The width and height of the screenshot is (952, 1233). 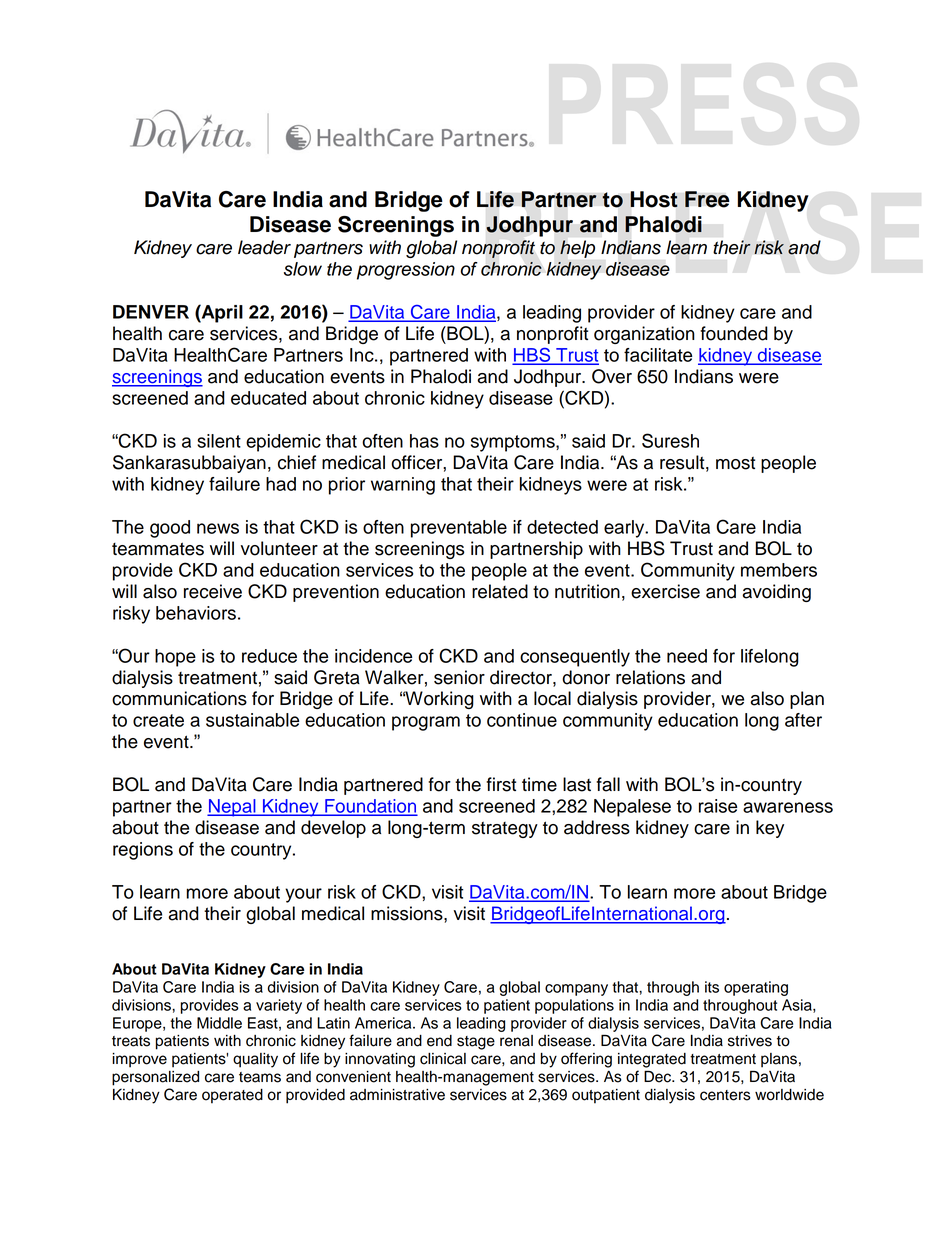 I want to click on leader, so click(x=264, y=247).
